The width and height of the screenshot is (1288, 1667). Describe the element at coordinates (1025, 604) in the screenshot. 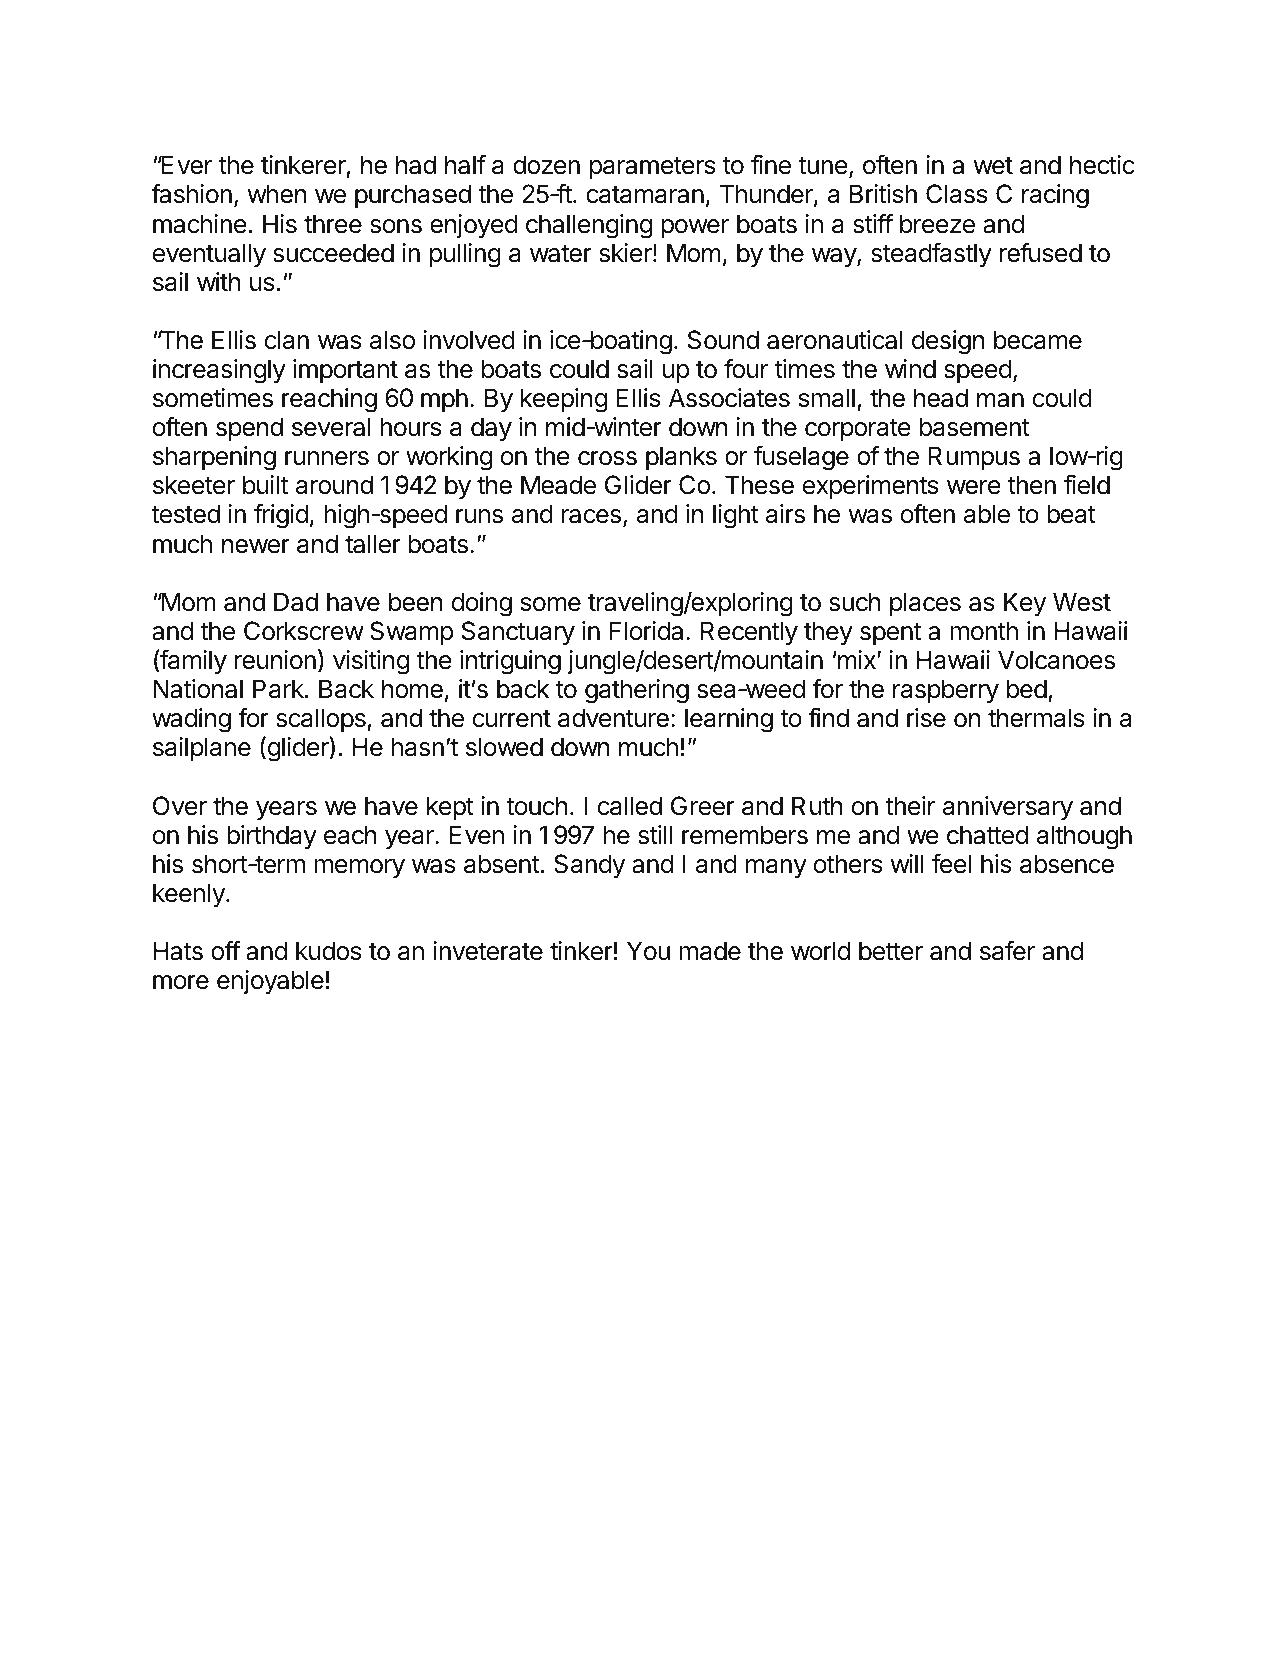

I see `Key` at that location.
